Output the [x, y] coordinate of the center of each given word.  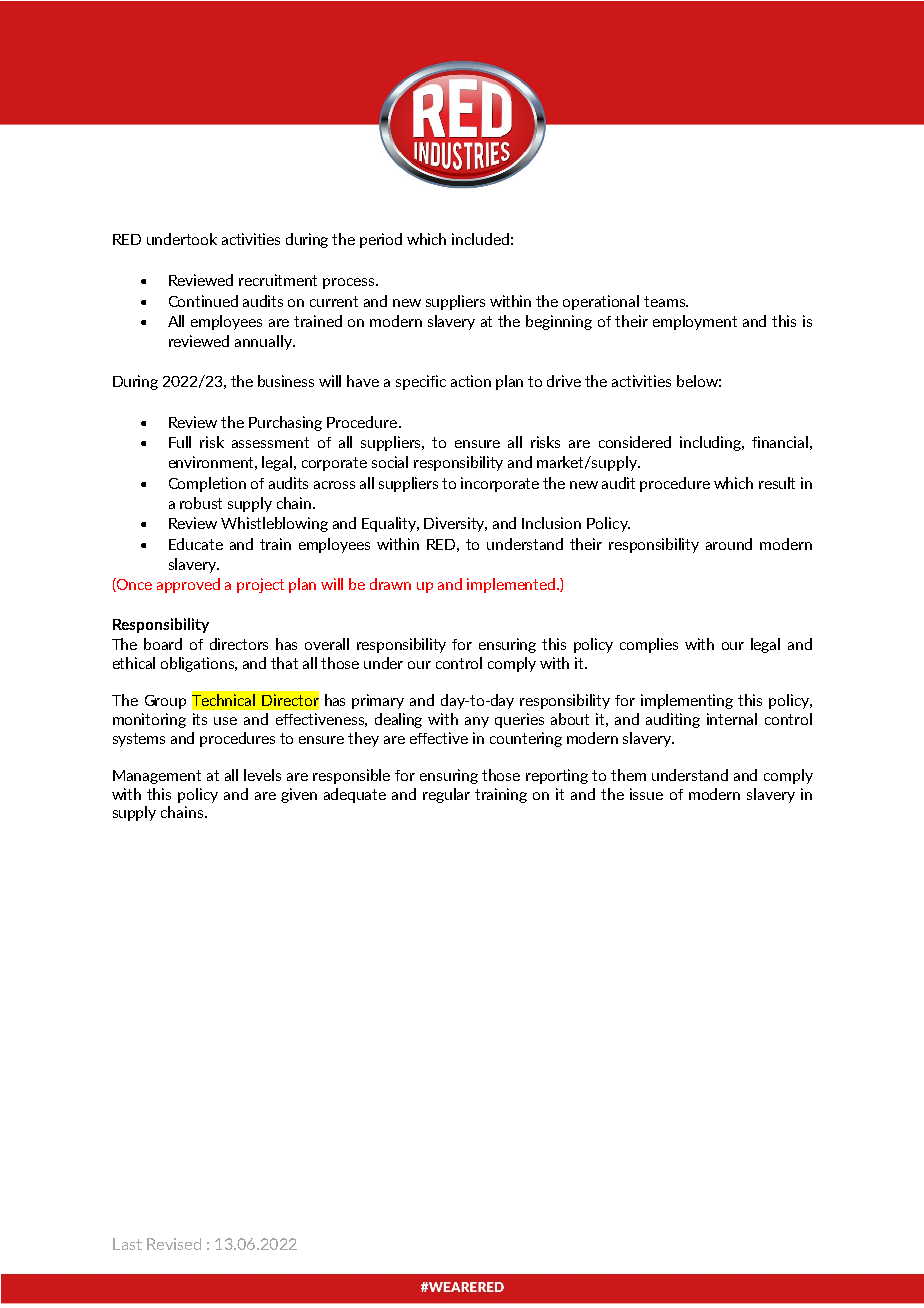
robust [201, 503]
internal [732, 719]
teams [665, 301]
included [480, 239]
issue [646, 794]
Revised [174, 1244]
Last [127, 1244]
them [628, 775]
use [225, 721]
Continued [203, 301]
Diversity [455, 524]
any [477, 722]
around [729, 544]
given [299, 795]
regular [446, 795]
